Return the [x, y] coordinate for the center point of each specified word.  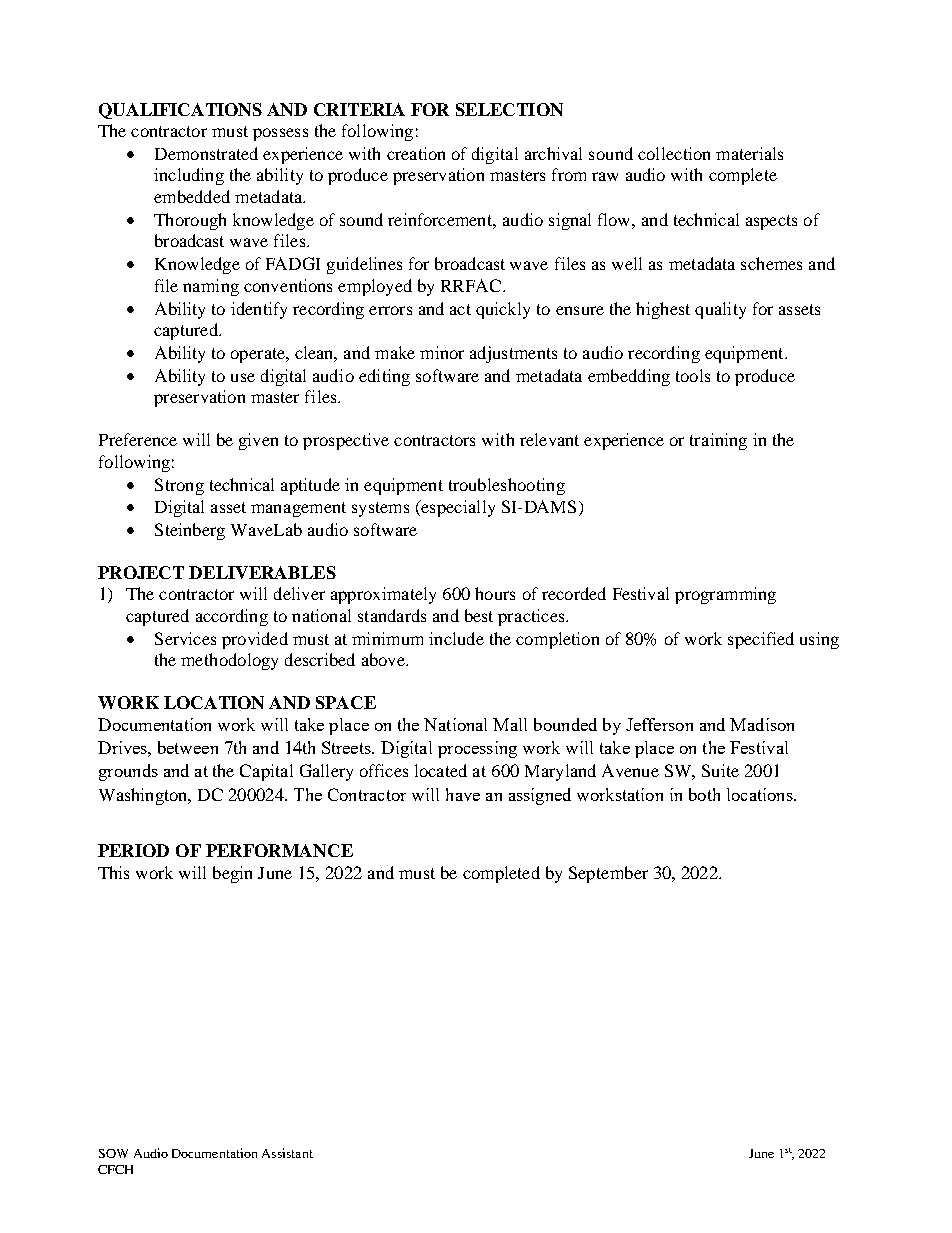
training [718, 441]
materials [749, 153]
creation [416, 153]
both [704, 794]
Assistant [287, 1153]
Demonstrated [206, 153]
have [463, 794]
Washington [144, 796]
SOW [113, 1153]
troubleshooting [507, 486]
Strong [179, 486]
